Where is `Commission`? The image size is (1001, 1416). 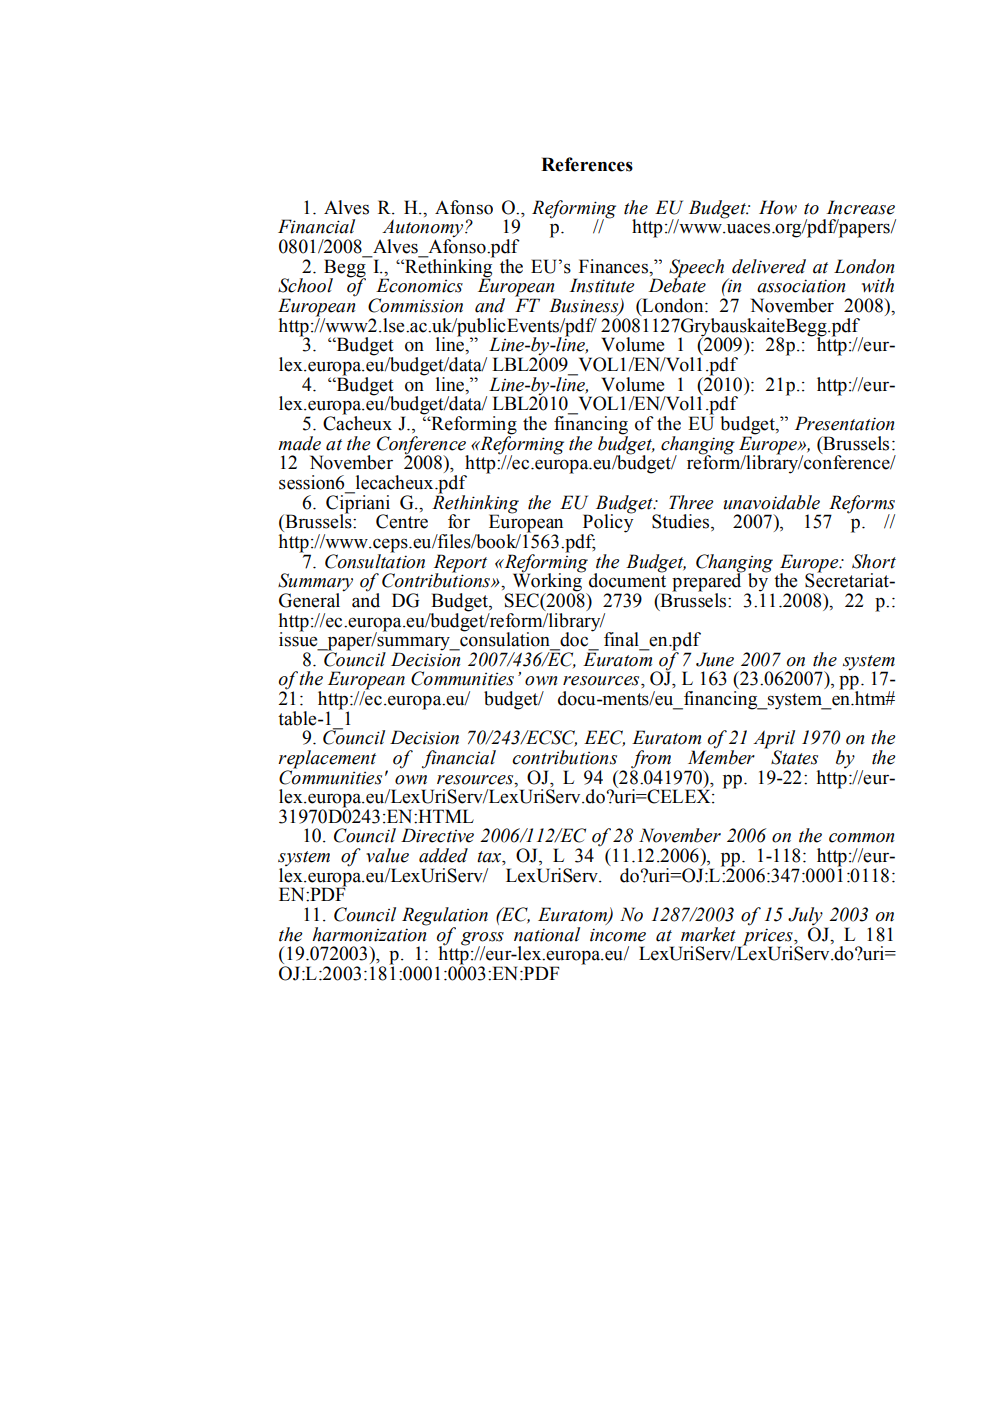 Commission is located at coordinates (415, 305).
